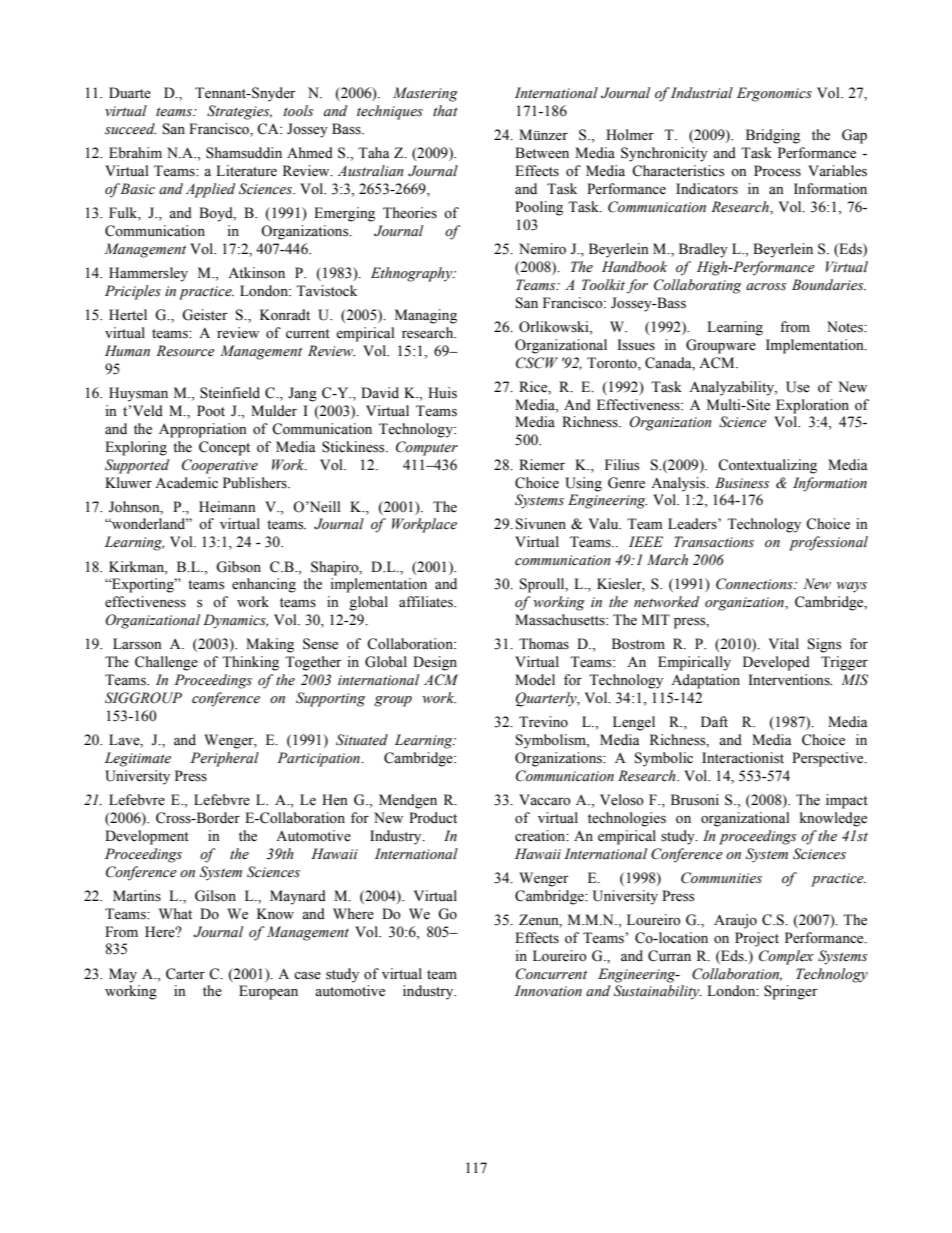 The width and height of the screenshot is (952, 1233). Describe the element at coordinates (743, 758) in the screenshot. I see `Interactionist` at that location.
